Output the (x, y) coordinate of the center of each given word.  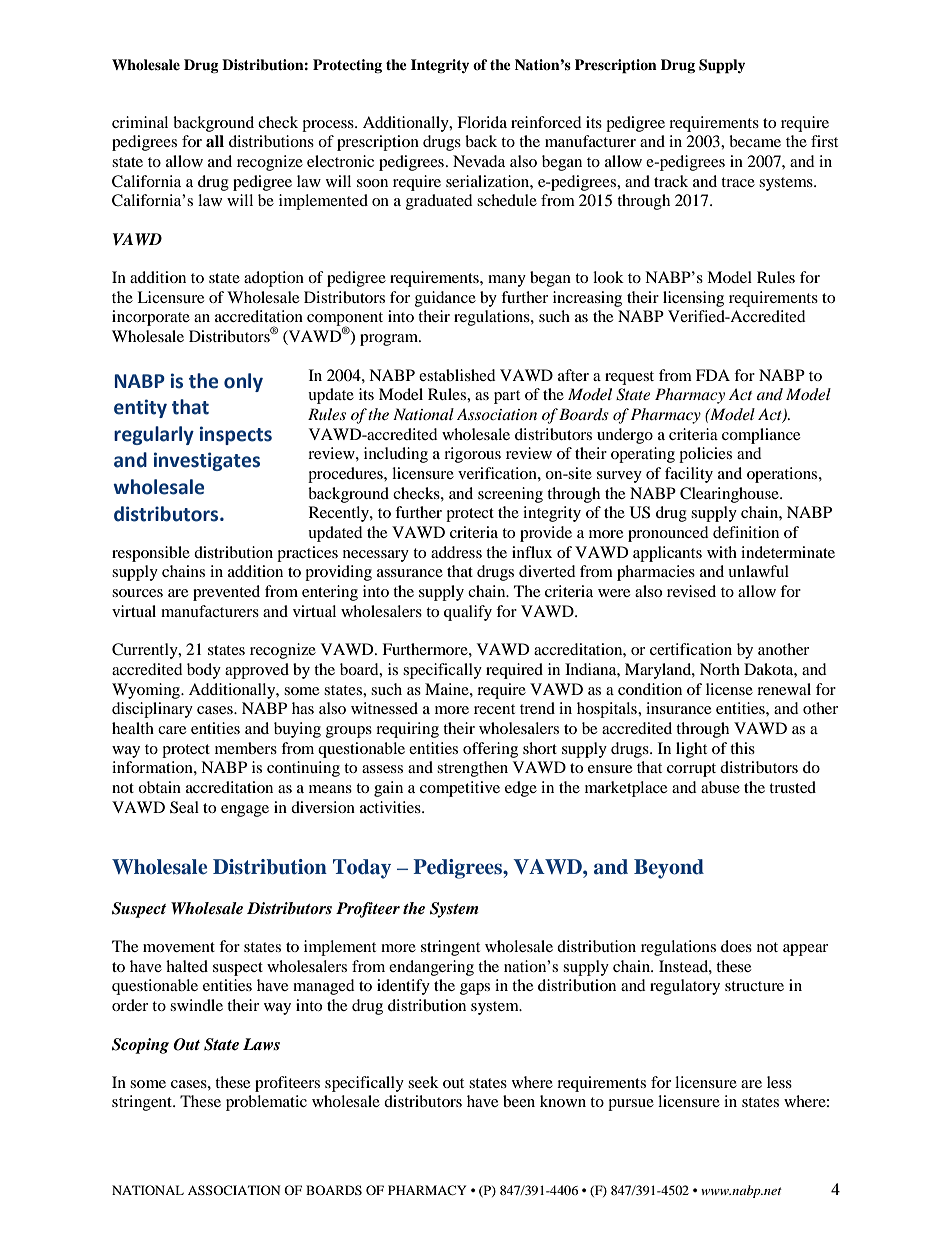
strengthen (472, 769)
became (755, 141)
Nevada (479, 161)
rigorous (472, 455)
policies (705, 455)
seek (423, 1082)
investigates (207, 461)
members (246, 748)
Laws (261, 1044)
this (742, 748)
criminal (140, 122)
